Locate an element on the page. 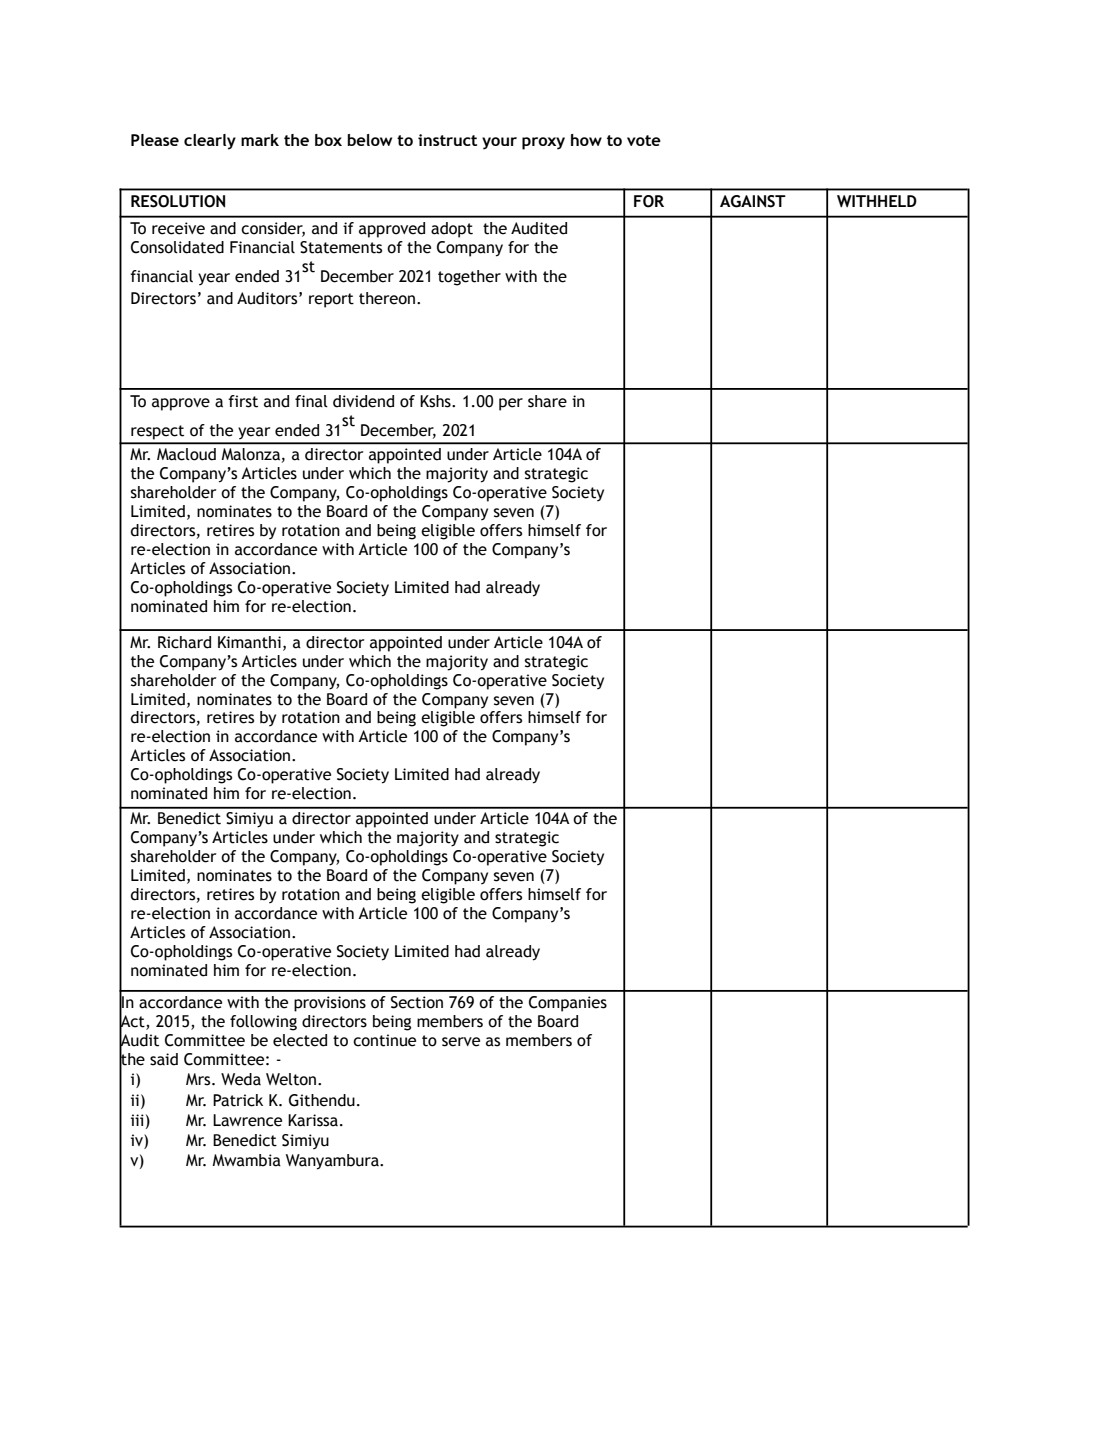  instruct is located at coordinates (447, 140).
